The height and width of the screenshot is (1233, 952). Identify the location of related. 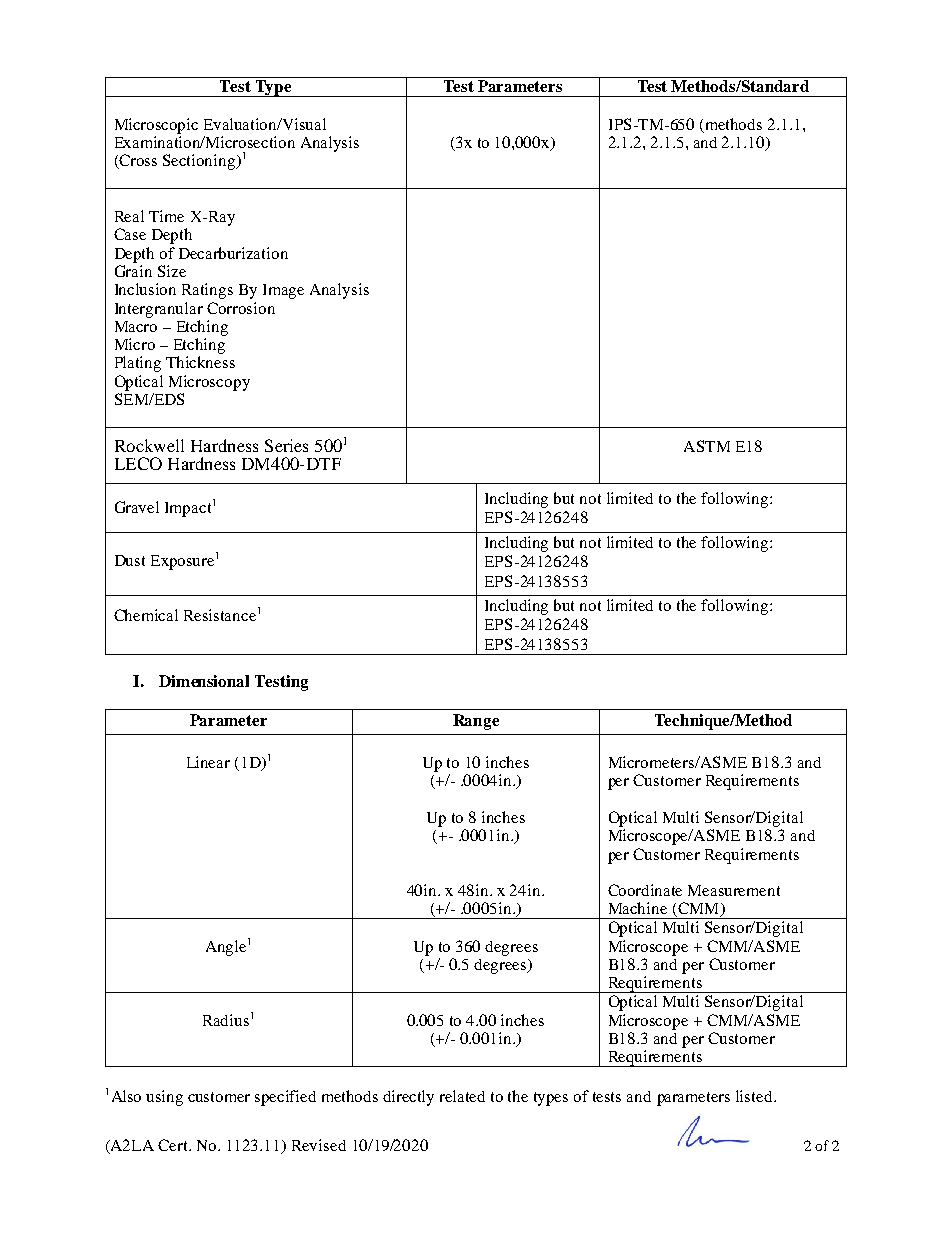
(462, 1096).
